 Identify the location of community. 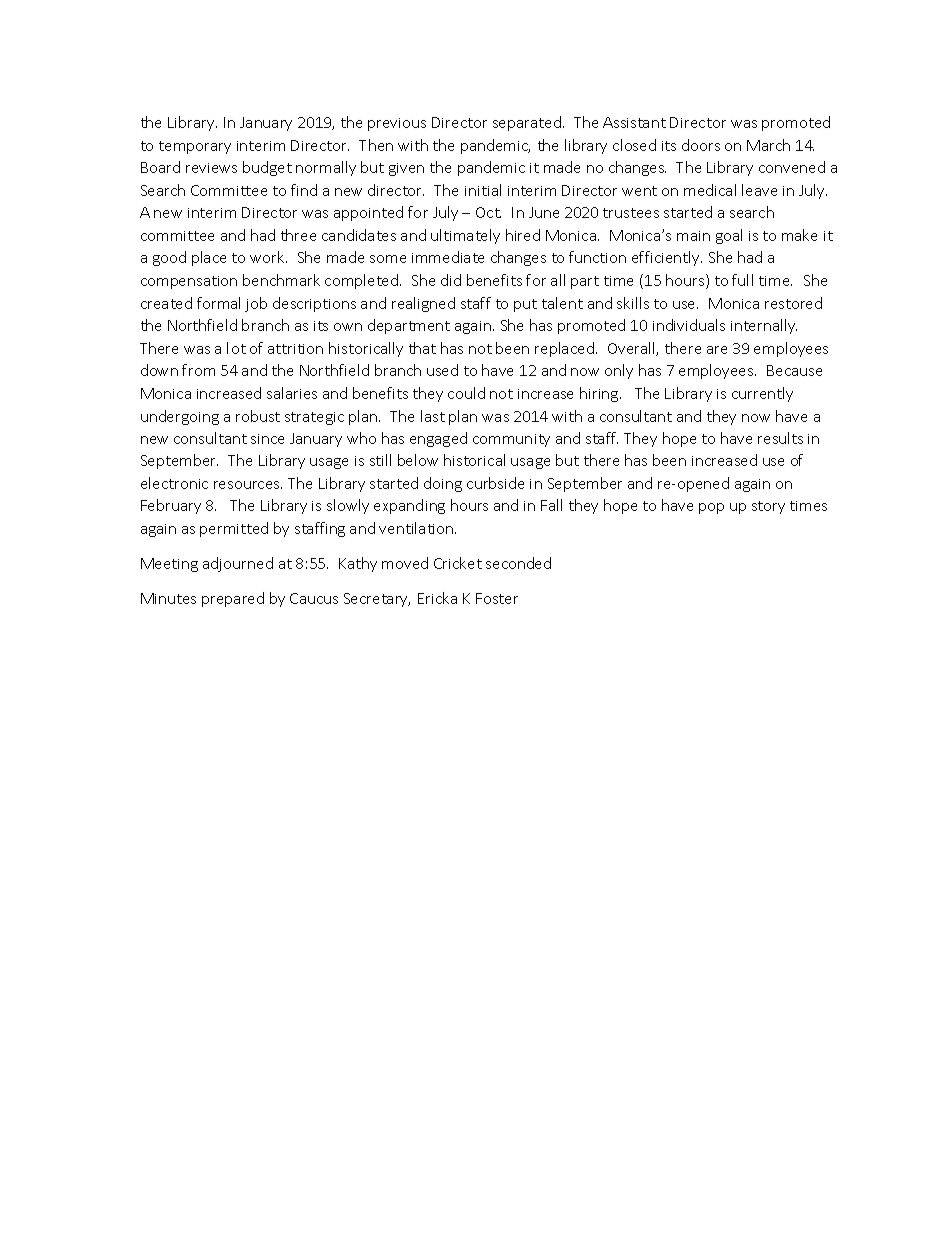
(511, 440).
